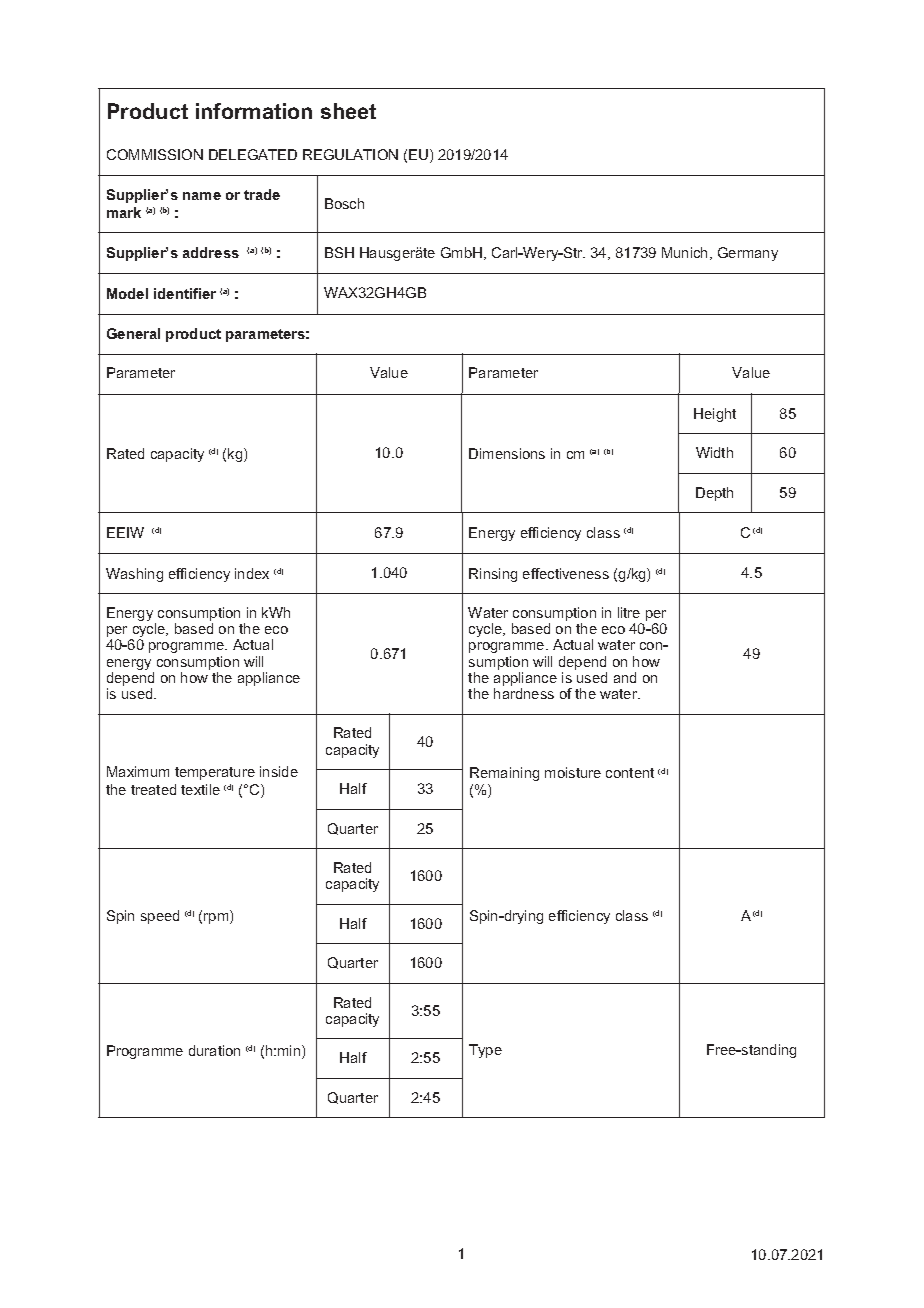 The height and width of the image is (1308, 924). Describe the element at coordinates (493, 575) in the image. I see `Rinsing` at that location.
